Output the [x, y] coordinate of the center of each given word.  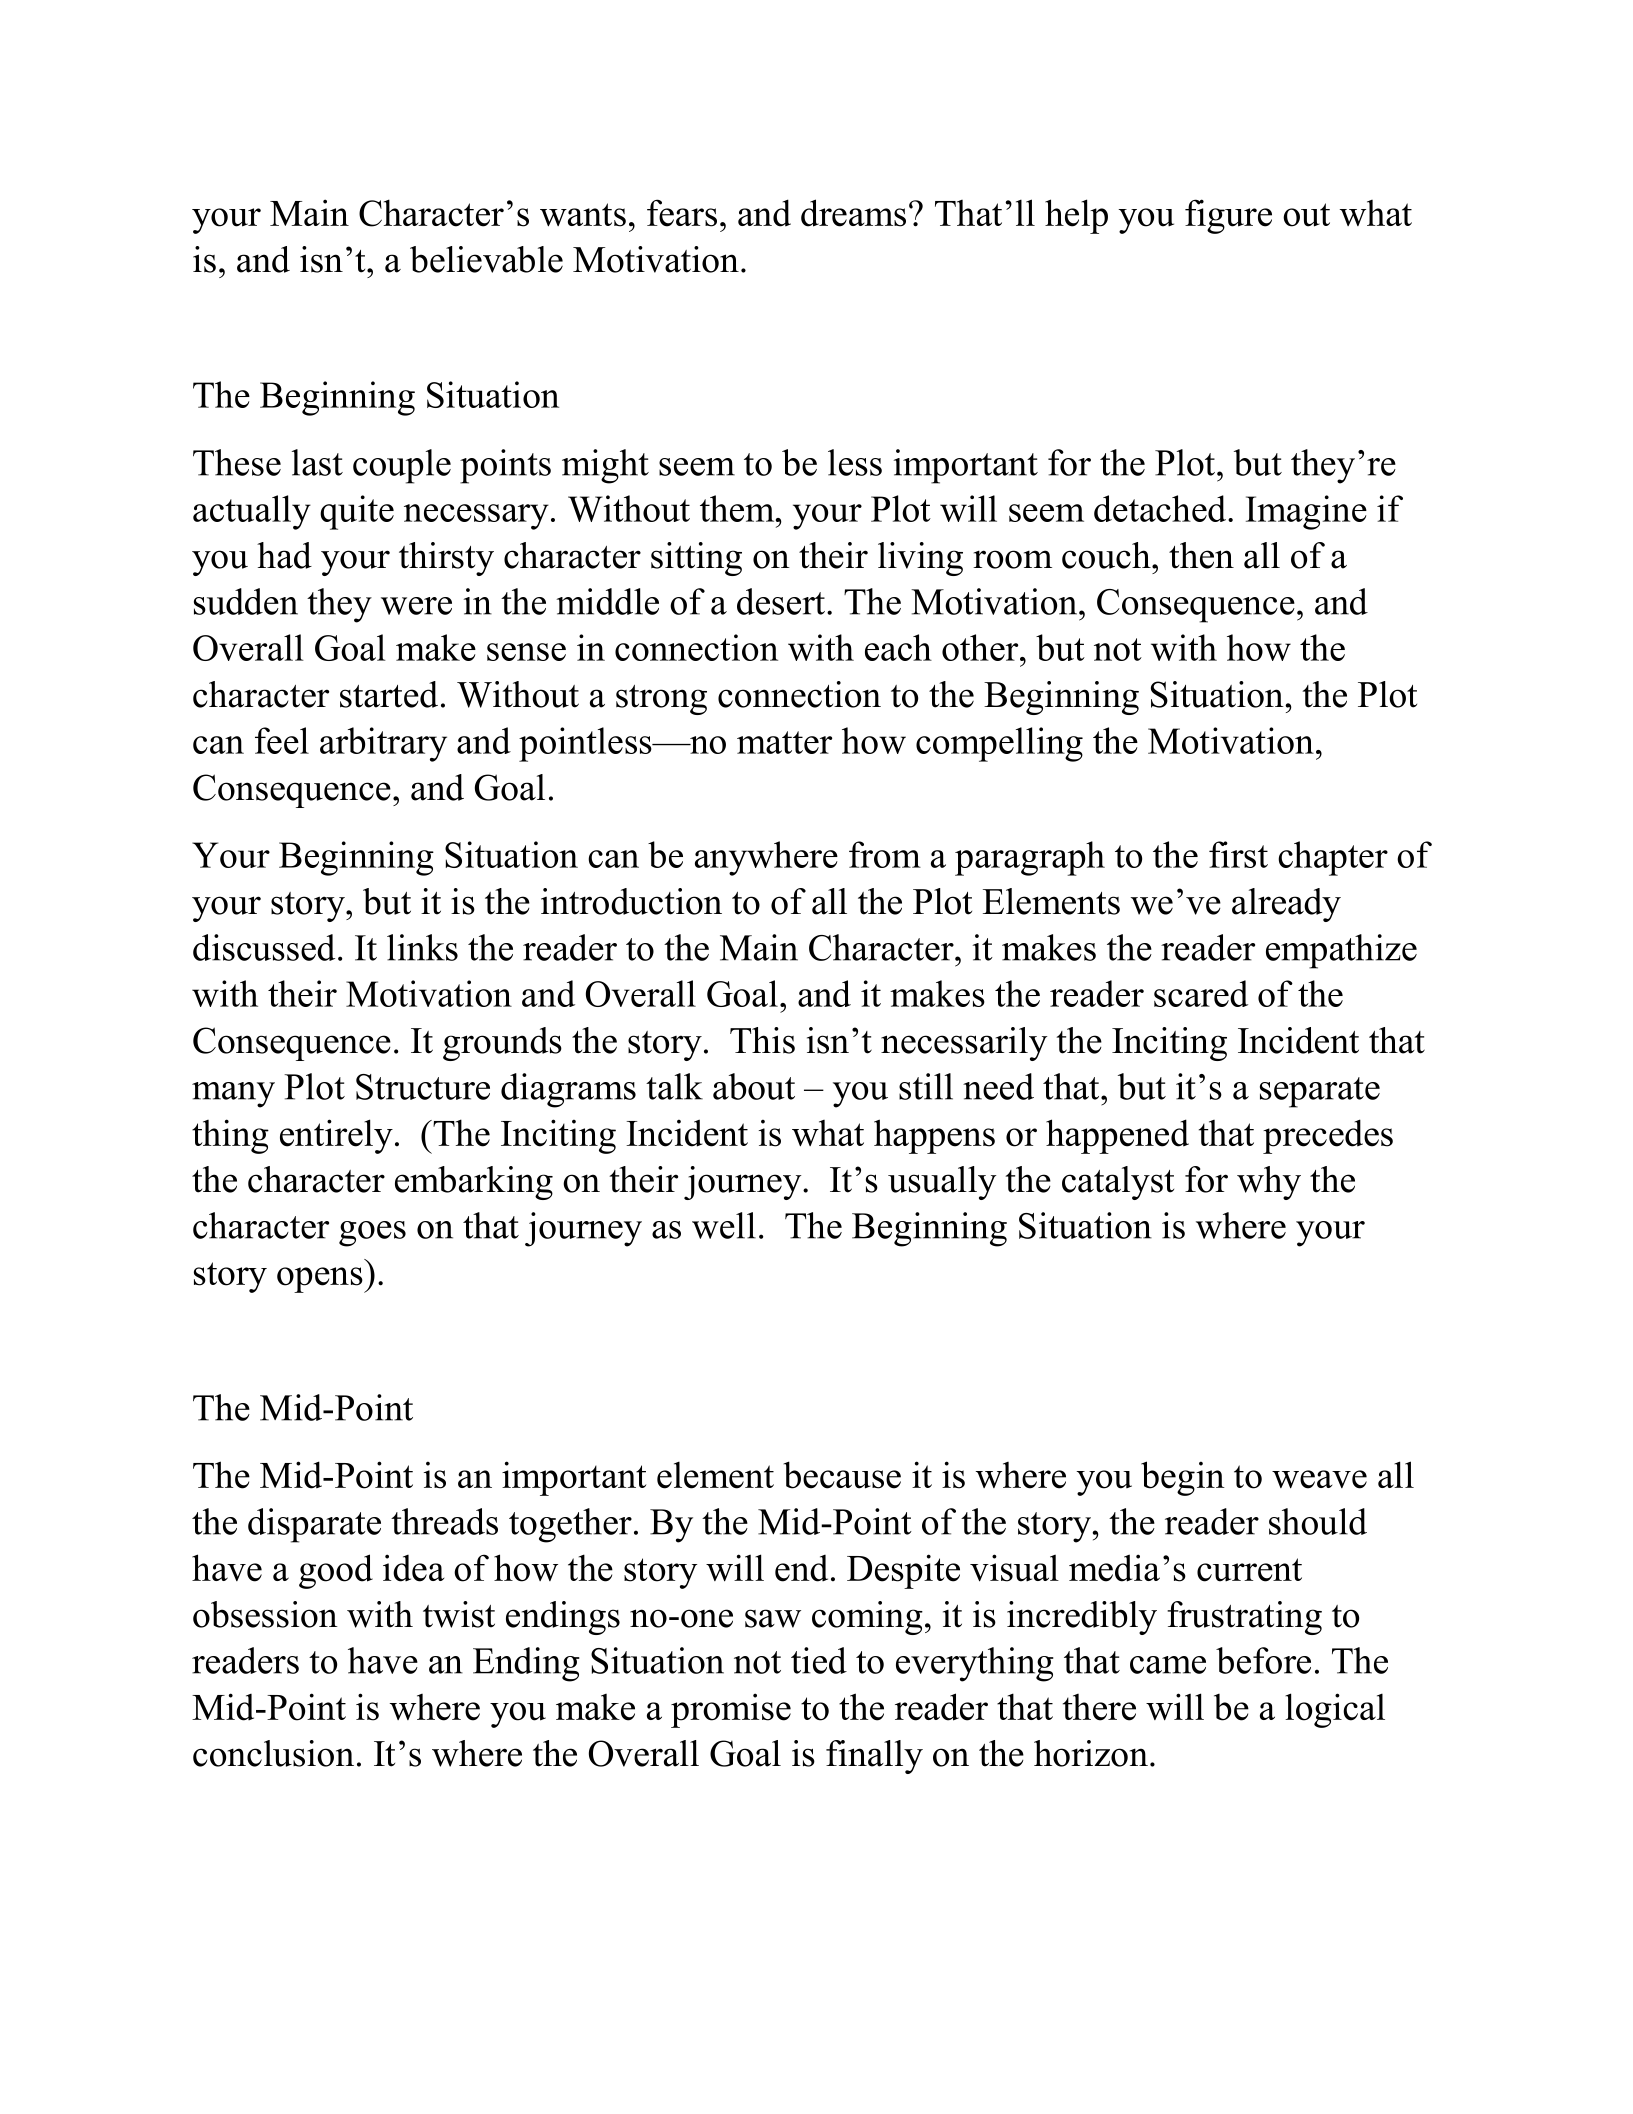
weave [1319, 1479]
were [416, 606]
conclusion [273, 1753]
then [1201, 555]
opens [321, 1280]
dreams [853, 213]
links [422, 947]
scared [1201, 993]
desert [781, 601]
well [724, 1225]
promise [731, 1710]
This [762, 1040]
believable [486, 259]
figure [1228, 216]
